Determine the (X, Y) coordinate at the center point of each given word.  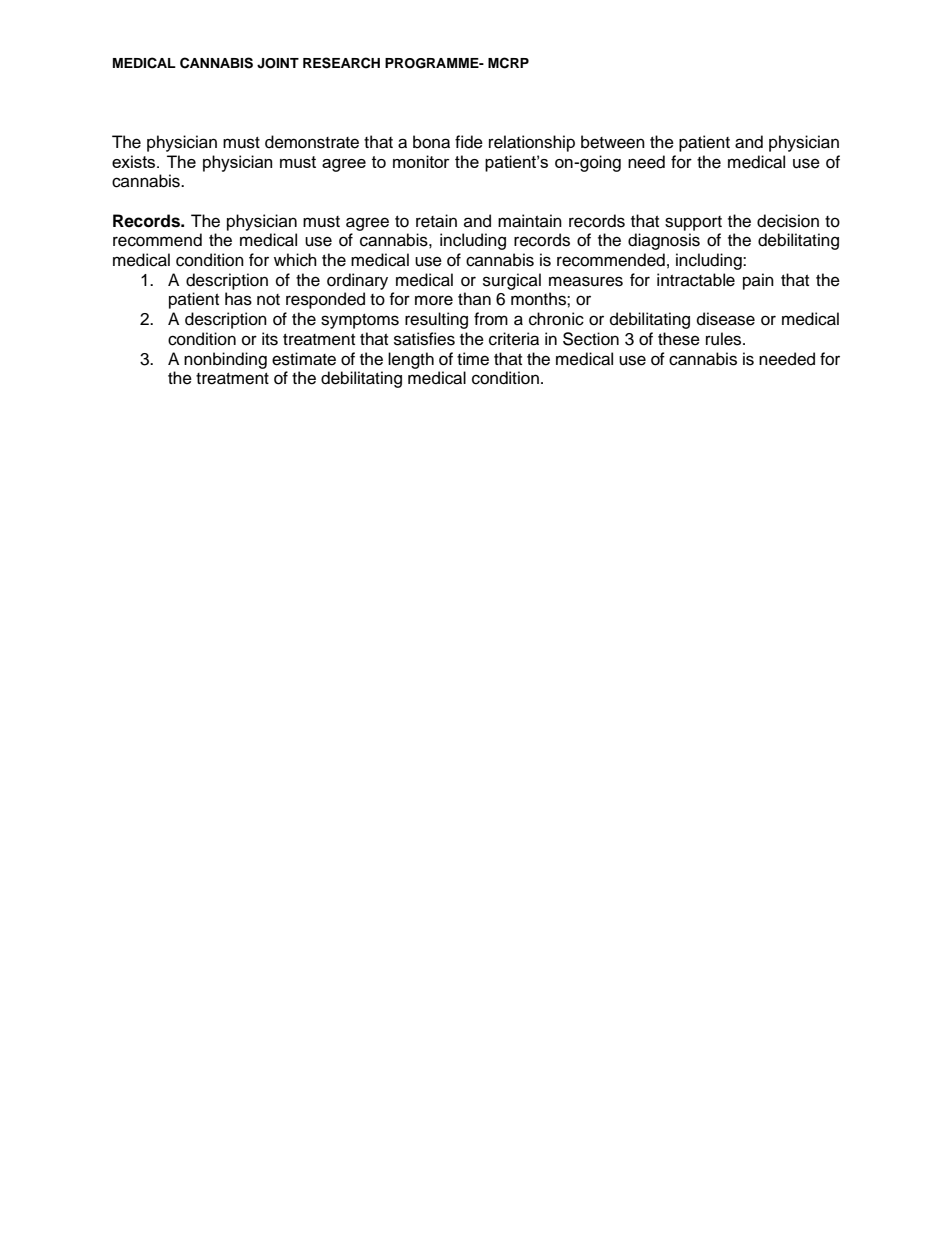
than (474, 298)
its (270, 339)
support (693, 223)
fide (469, 142)
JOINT (278, 63)
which (295, 260)
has (238, 299)
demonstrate (312, 142)
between (613, 142)
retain (436, 221)
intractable (696, 280)
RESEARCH (341, 63)
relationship (532, 143)
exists (135, 161)
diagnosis (664, 241)
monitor (421, 161)
